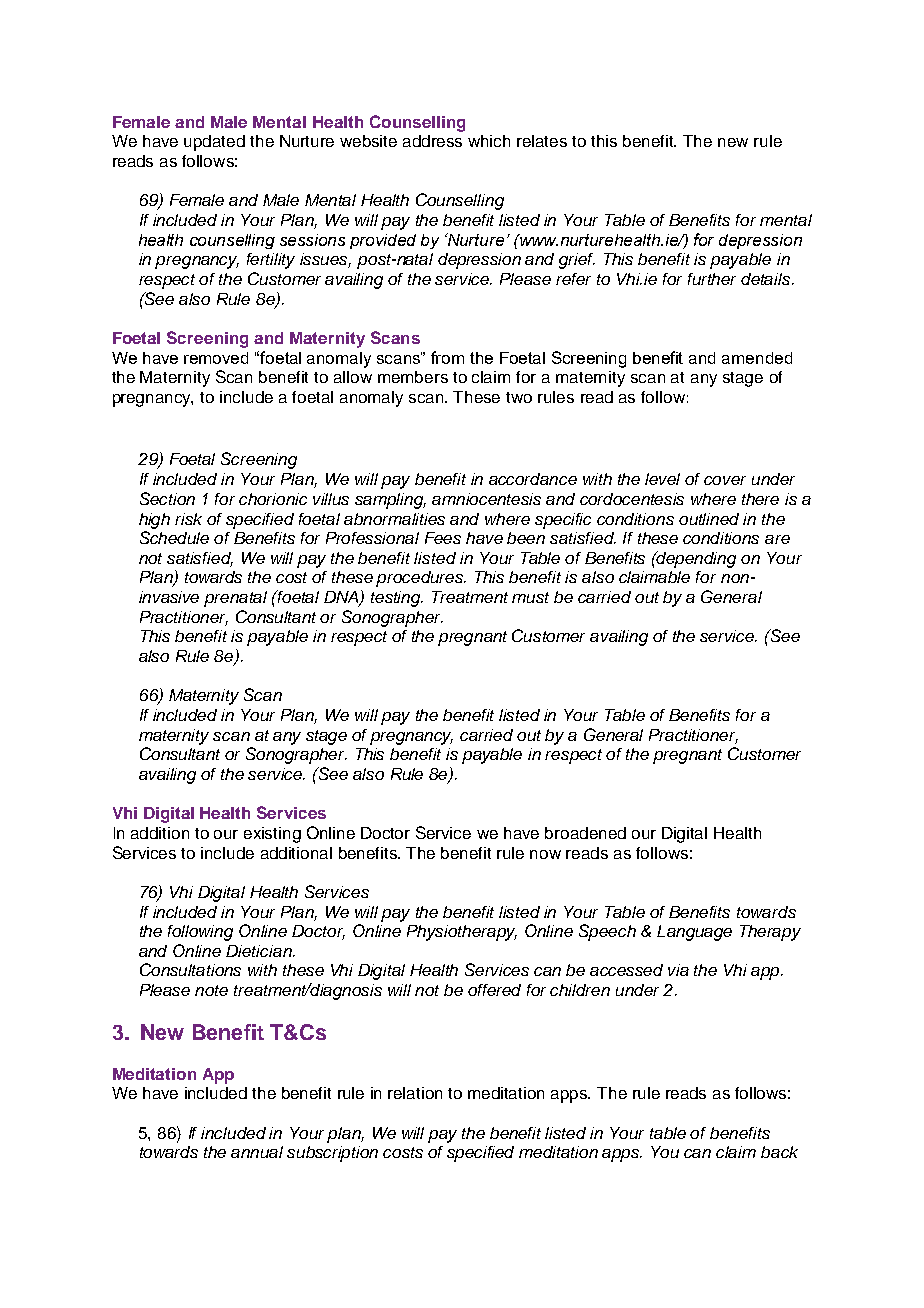  Describe the element at coordinates (214, 143) in the document. I see `updated` at that location.
